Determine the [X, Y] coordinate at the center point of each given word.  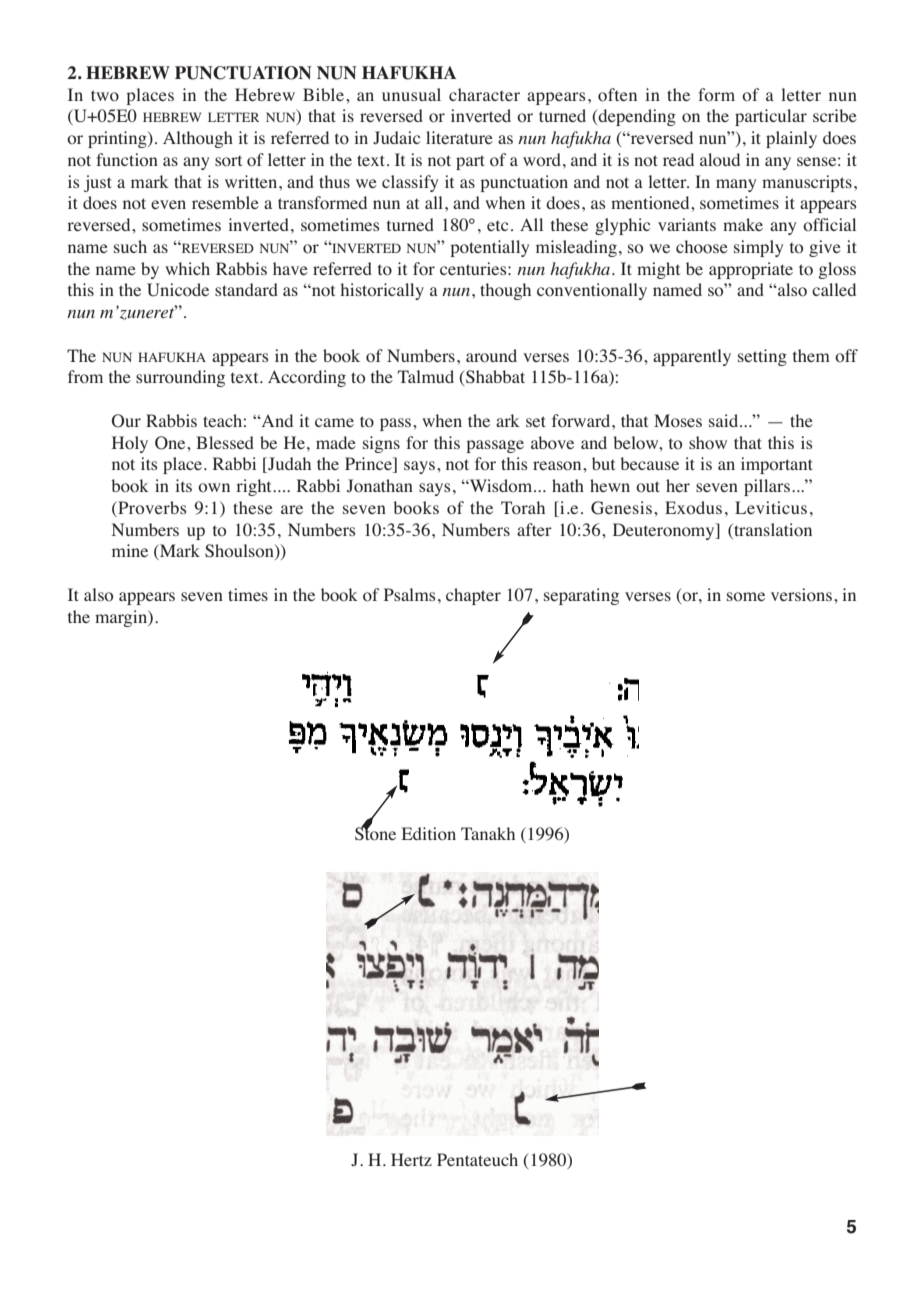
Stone [375, 833]
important [777, 465]
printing [118, 139]
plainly [791, 139]
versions [801, 595]
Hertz [411, 1159]
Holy [130, 444]
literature [459, 137]
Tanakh [488, 833]
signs [381, 444]
